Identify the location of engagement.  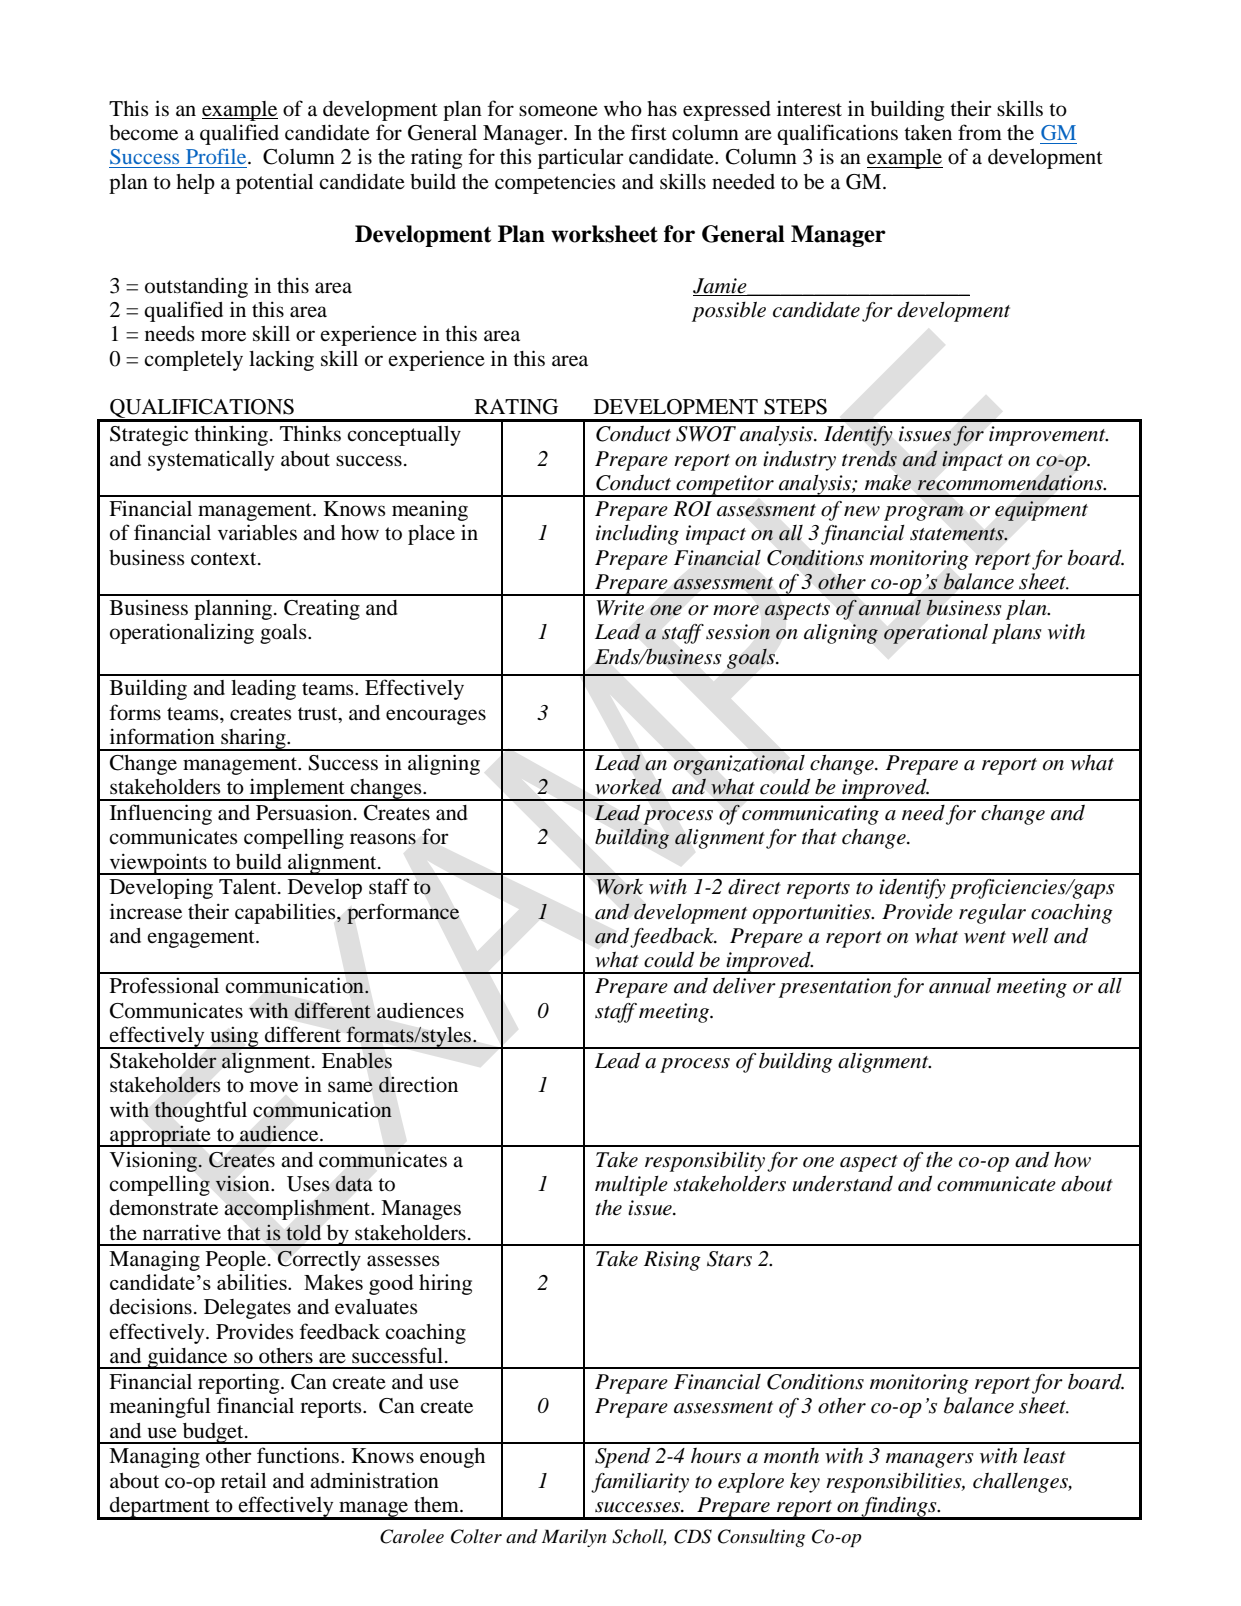
(202, 939).
